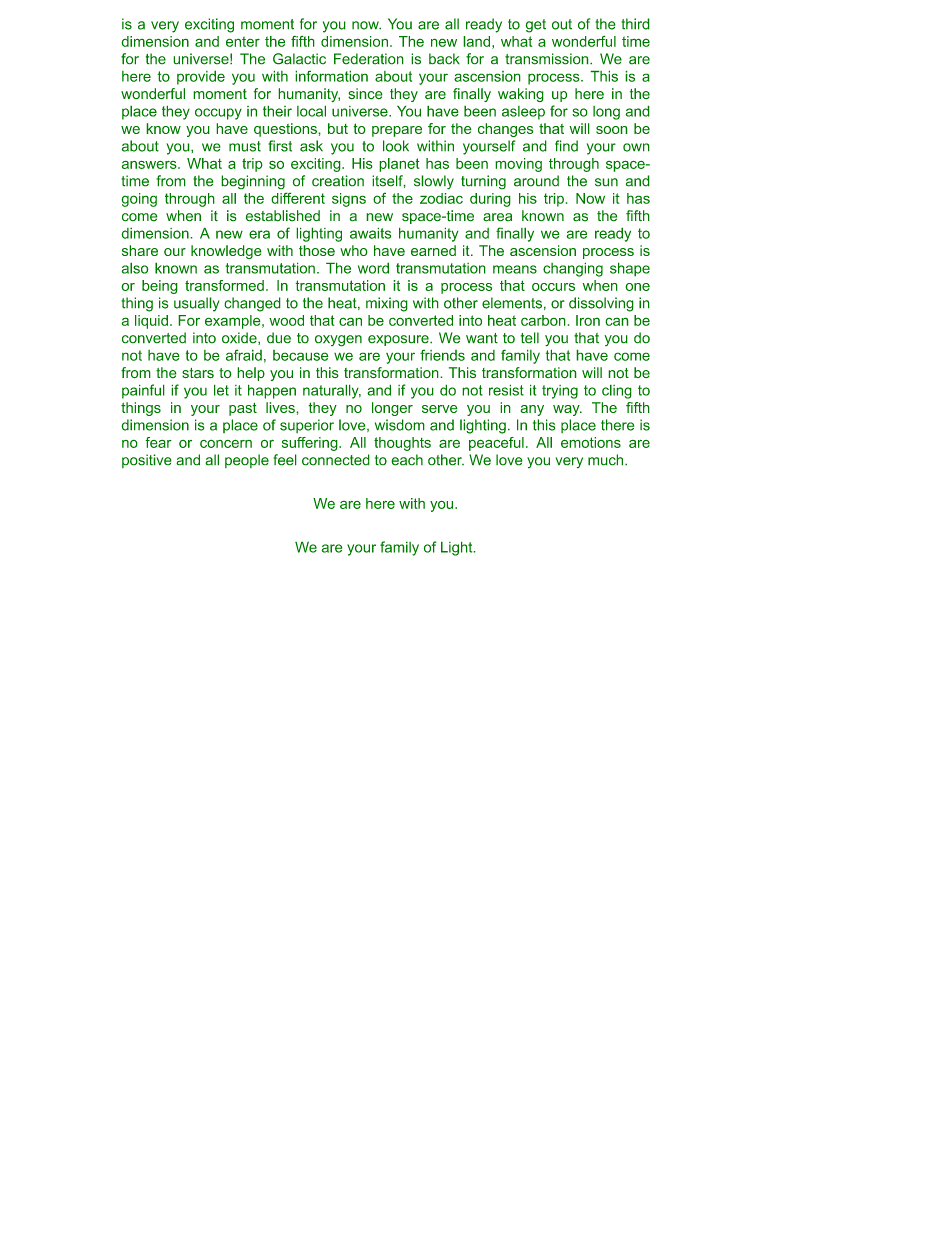 Image resolution: width=952 pixels, height=1233 pixels. What do you see at coordinates (226, 443) in the image?
I see `concern` at bounding box center [226, 443].
